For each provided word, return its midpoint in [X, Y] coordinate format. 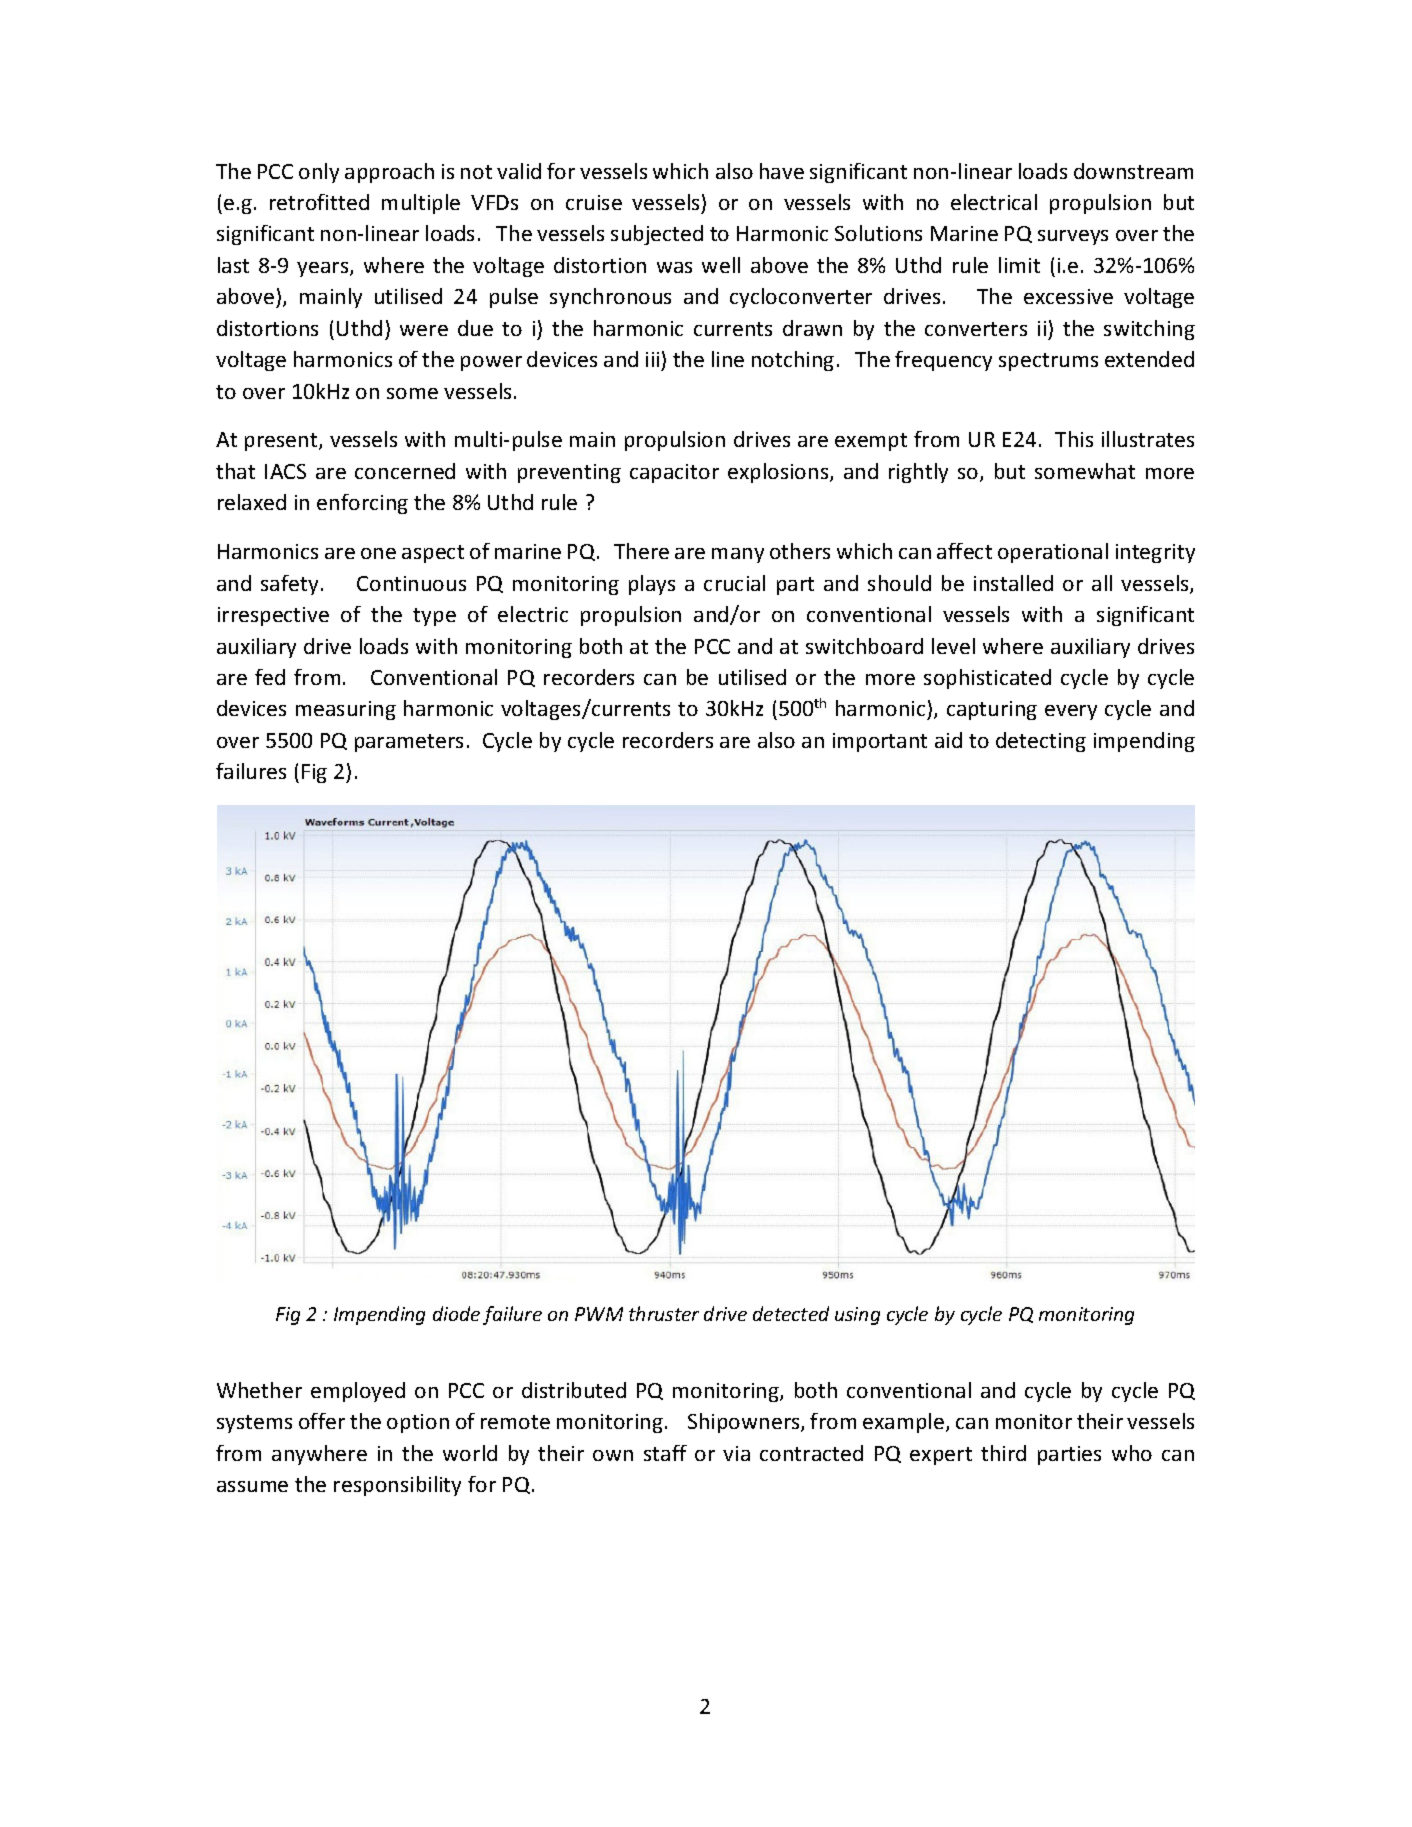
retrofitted [319, 202]
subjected [657, 235]
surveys [1073, 237]
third [1003, 1453]
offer [322, 1421]
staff [665, 1453]
